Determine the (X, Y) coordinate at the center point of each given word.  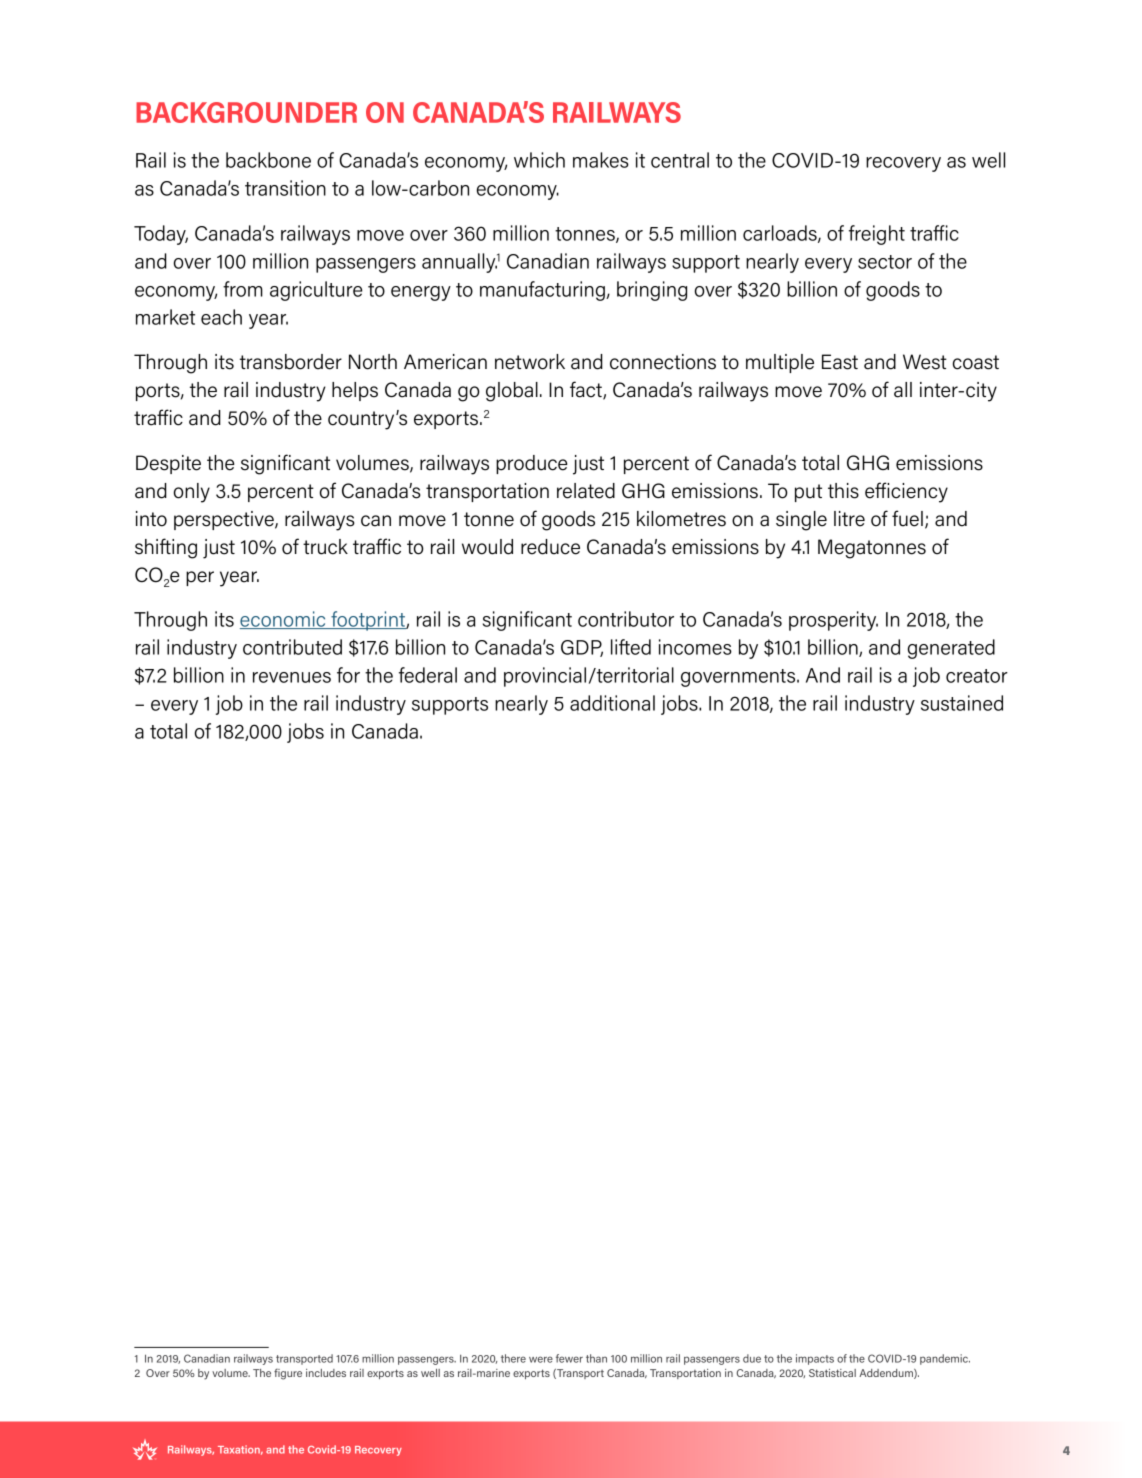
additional (612, 703)
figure (288, 1374)
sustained (962, 703)
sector (885, 262)
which (539, 160)
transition (285, 188)
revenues (292, 677)
